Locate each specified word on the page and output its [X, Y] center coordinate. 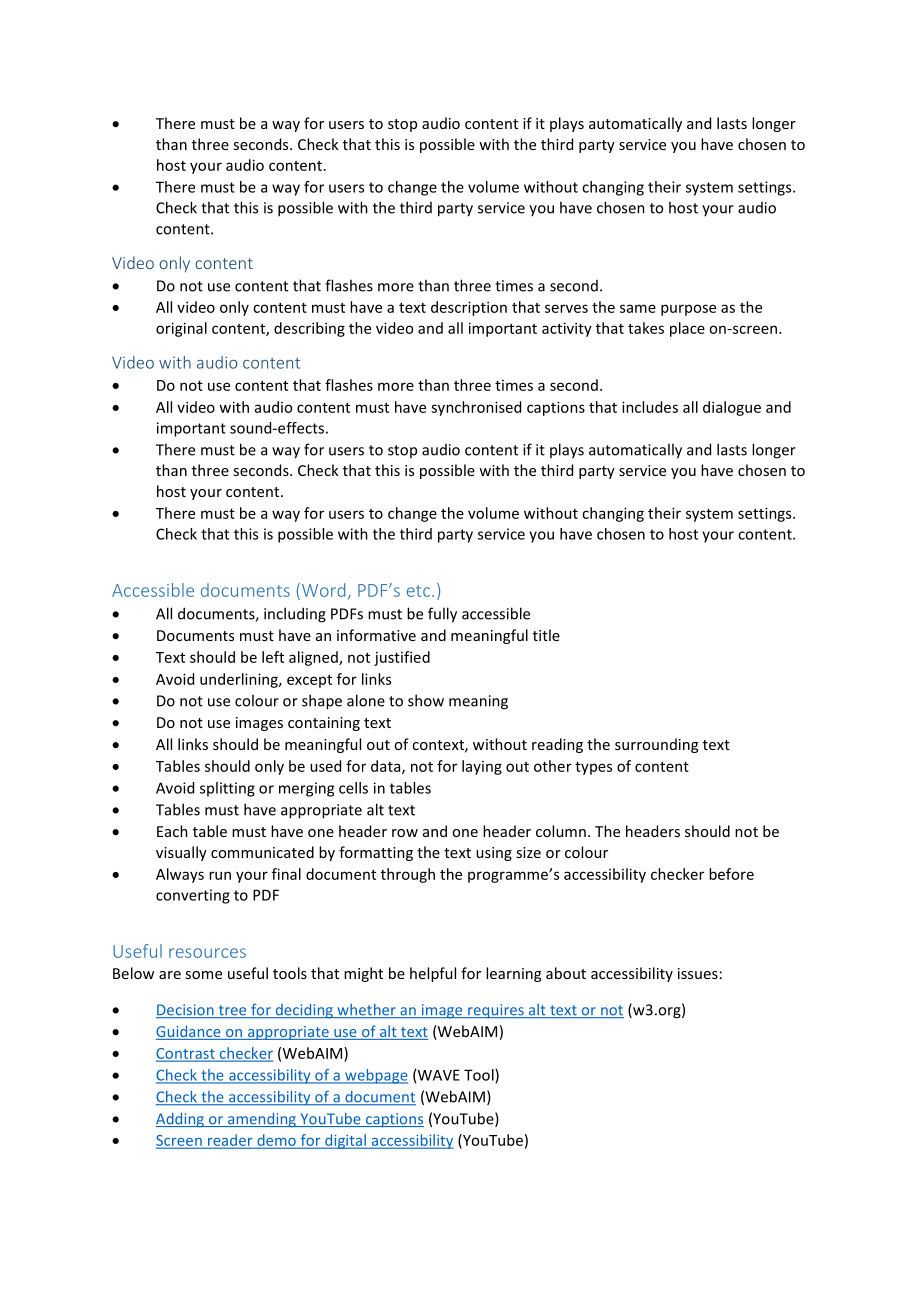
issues [698, 973]
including [295, 615]
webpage [375, 1076]
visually [181, 853]
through [408, 875]
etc [418, 591]
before [731, 874]
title [546, 635]
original [181, 329]
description [469, 308]
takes [646, 328]
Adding [181, 1120]
